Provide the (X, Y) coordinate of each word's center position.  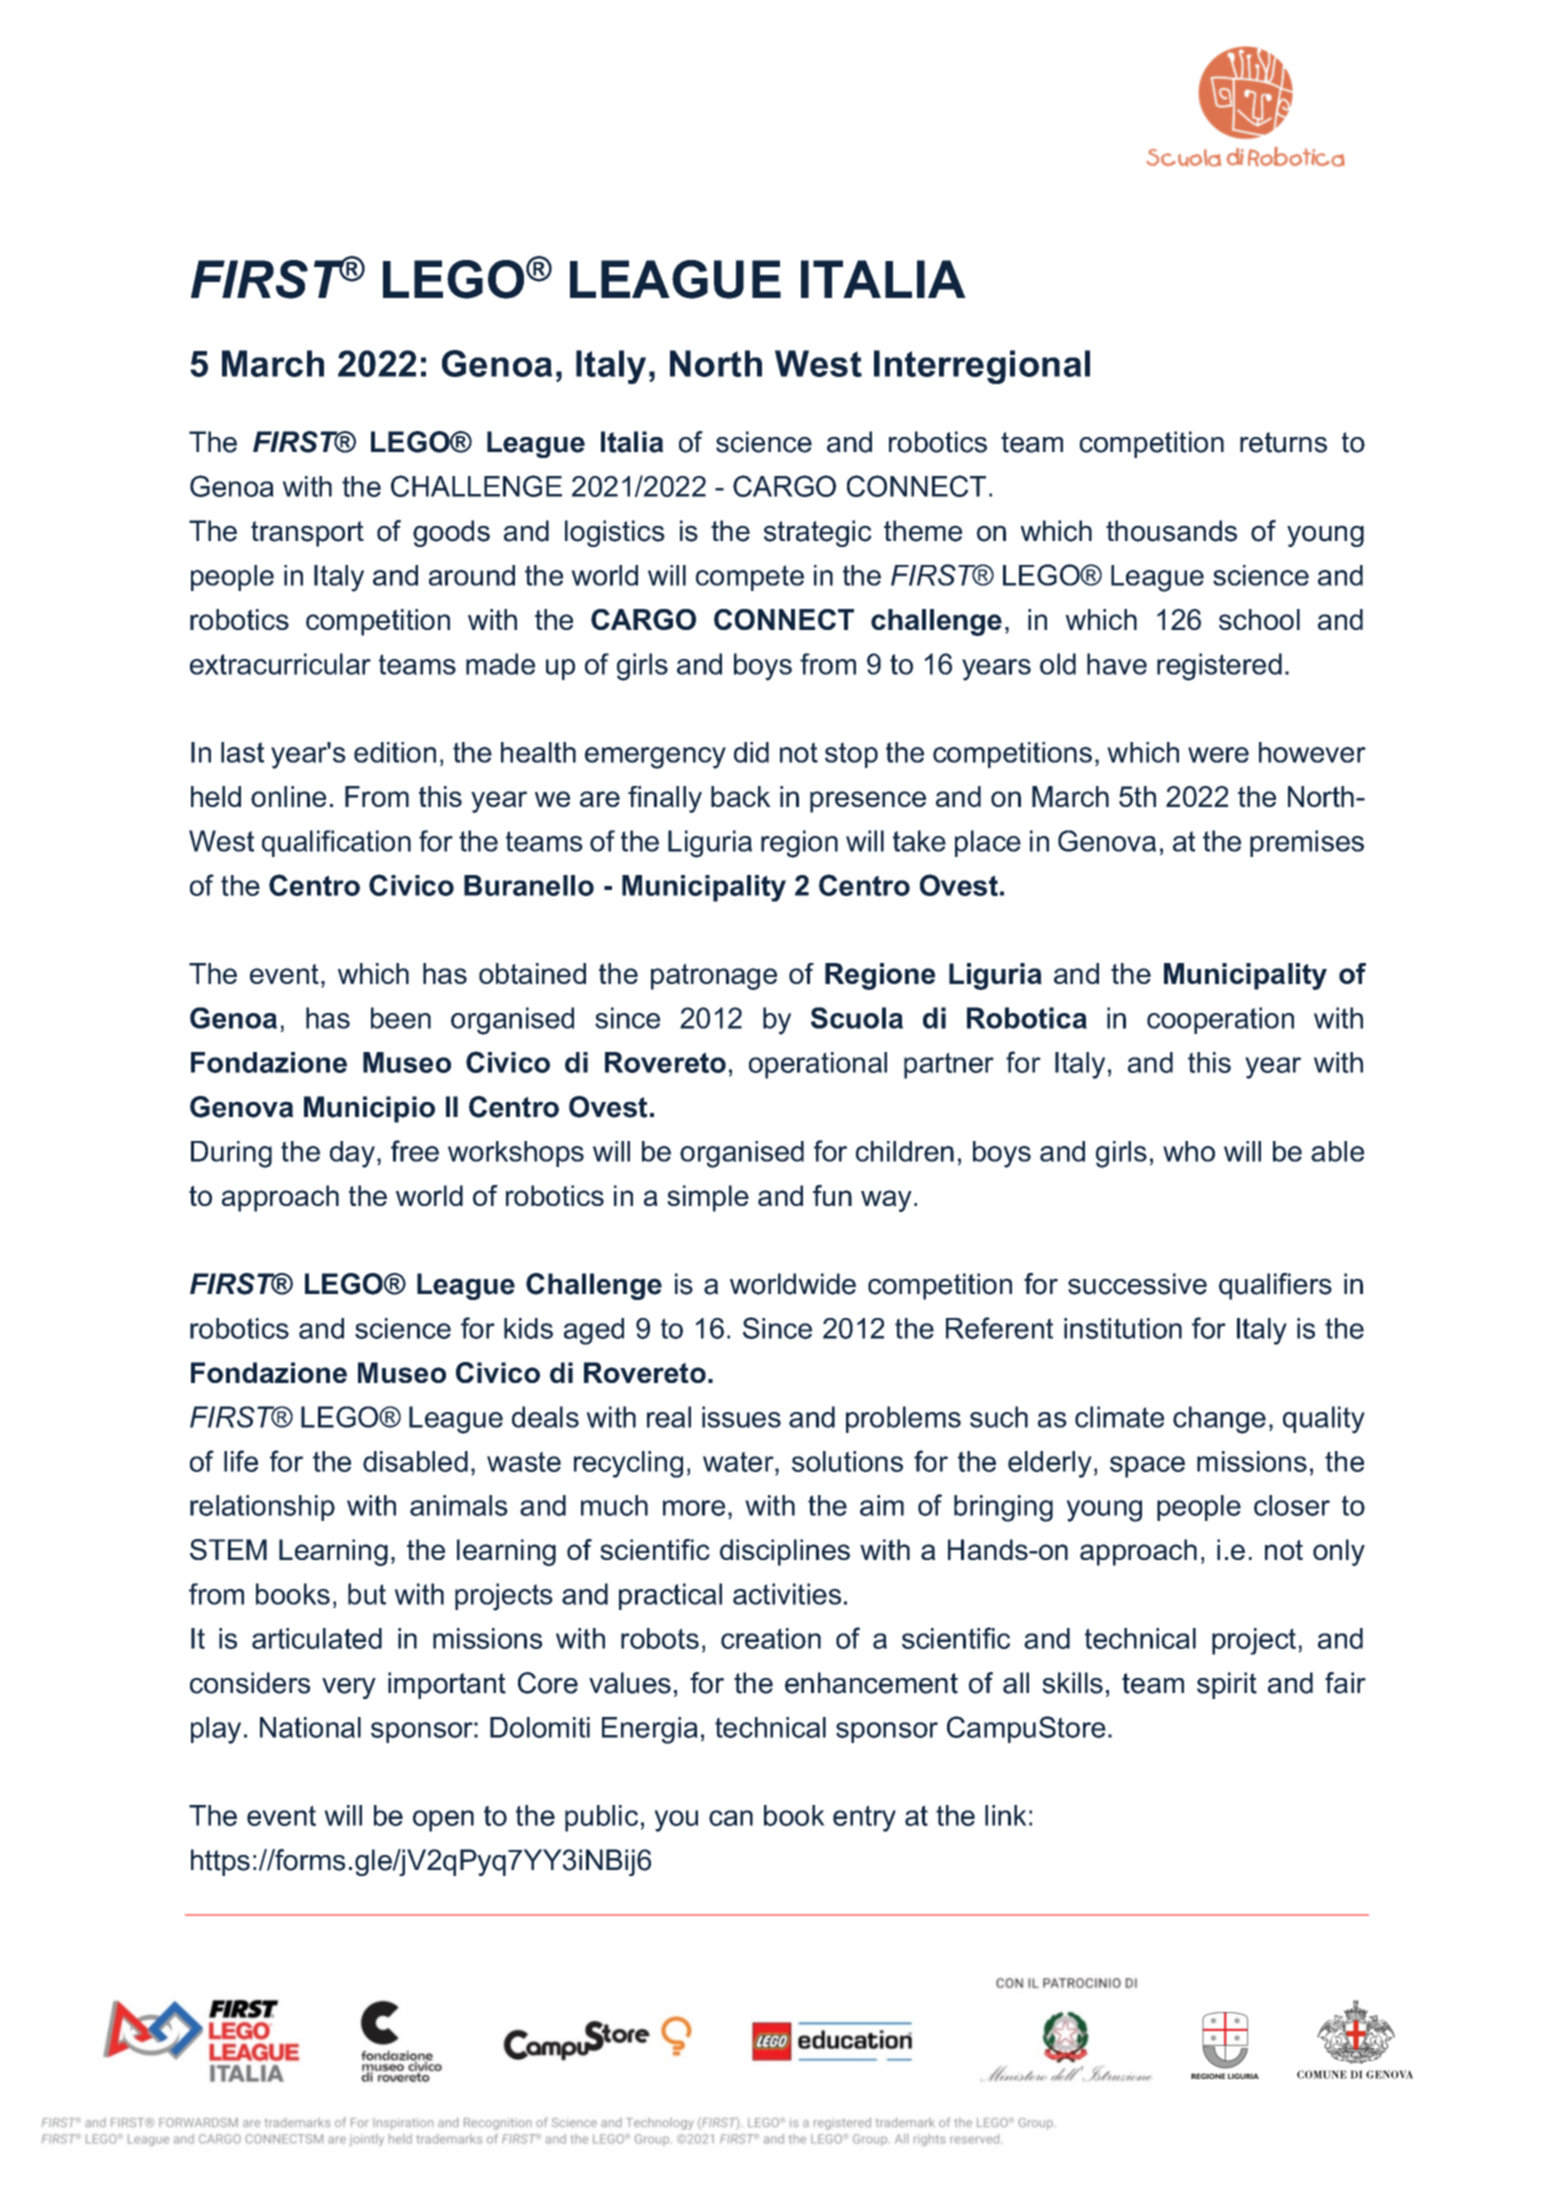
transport (307, 534)
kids (528, 1328)
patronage (714, 976)
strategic (818, 533)
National (310, 1727)
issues (741, 1417)
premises (1307, 843)
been (401, 1018)
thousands (1171, 531)
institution (1123, 1328)
